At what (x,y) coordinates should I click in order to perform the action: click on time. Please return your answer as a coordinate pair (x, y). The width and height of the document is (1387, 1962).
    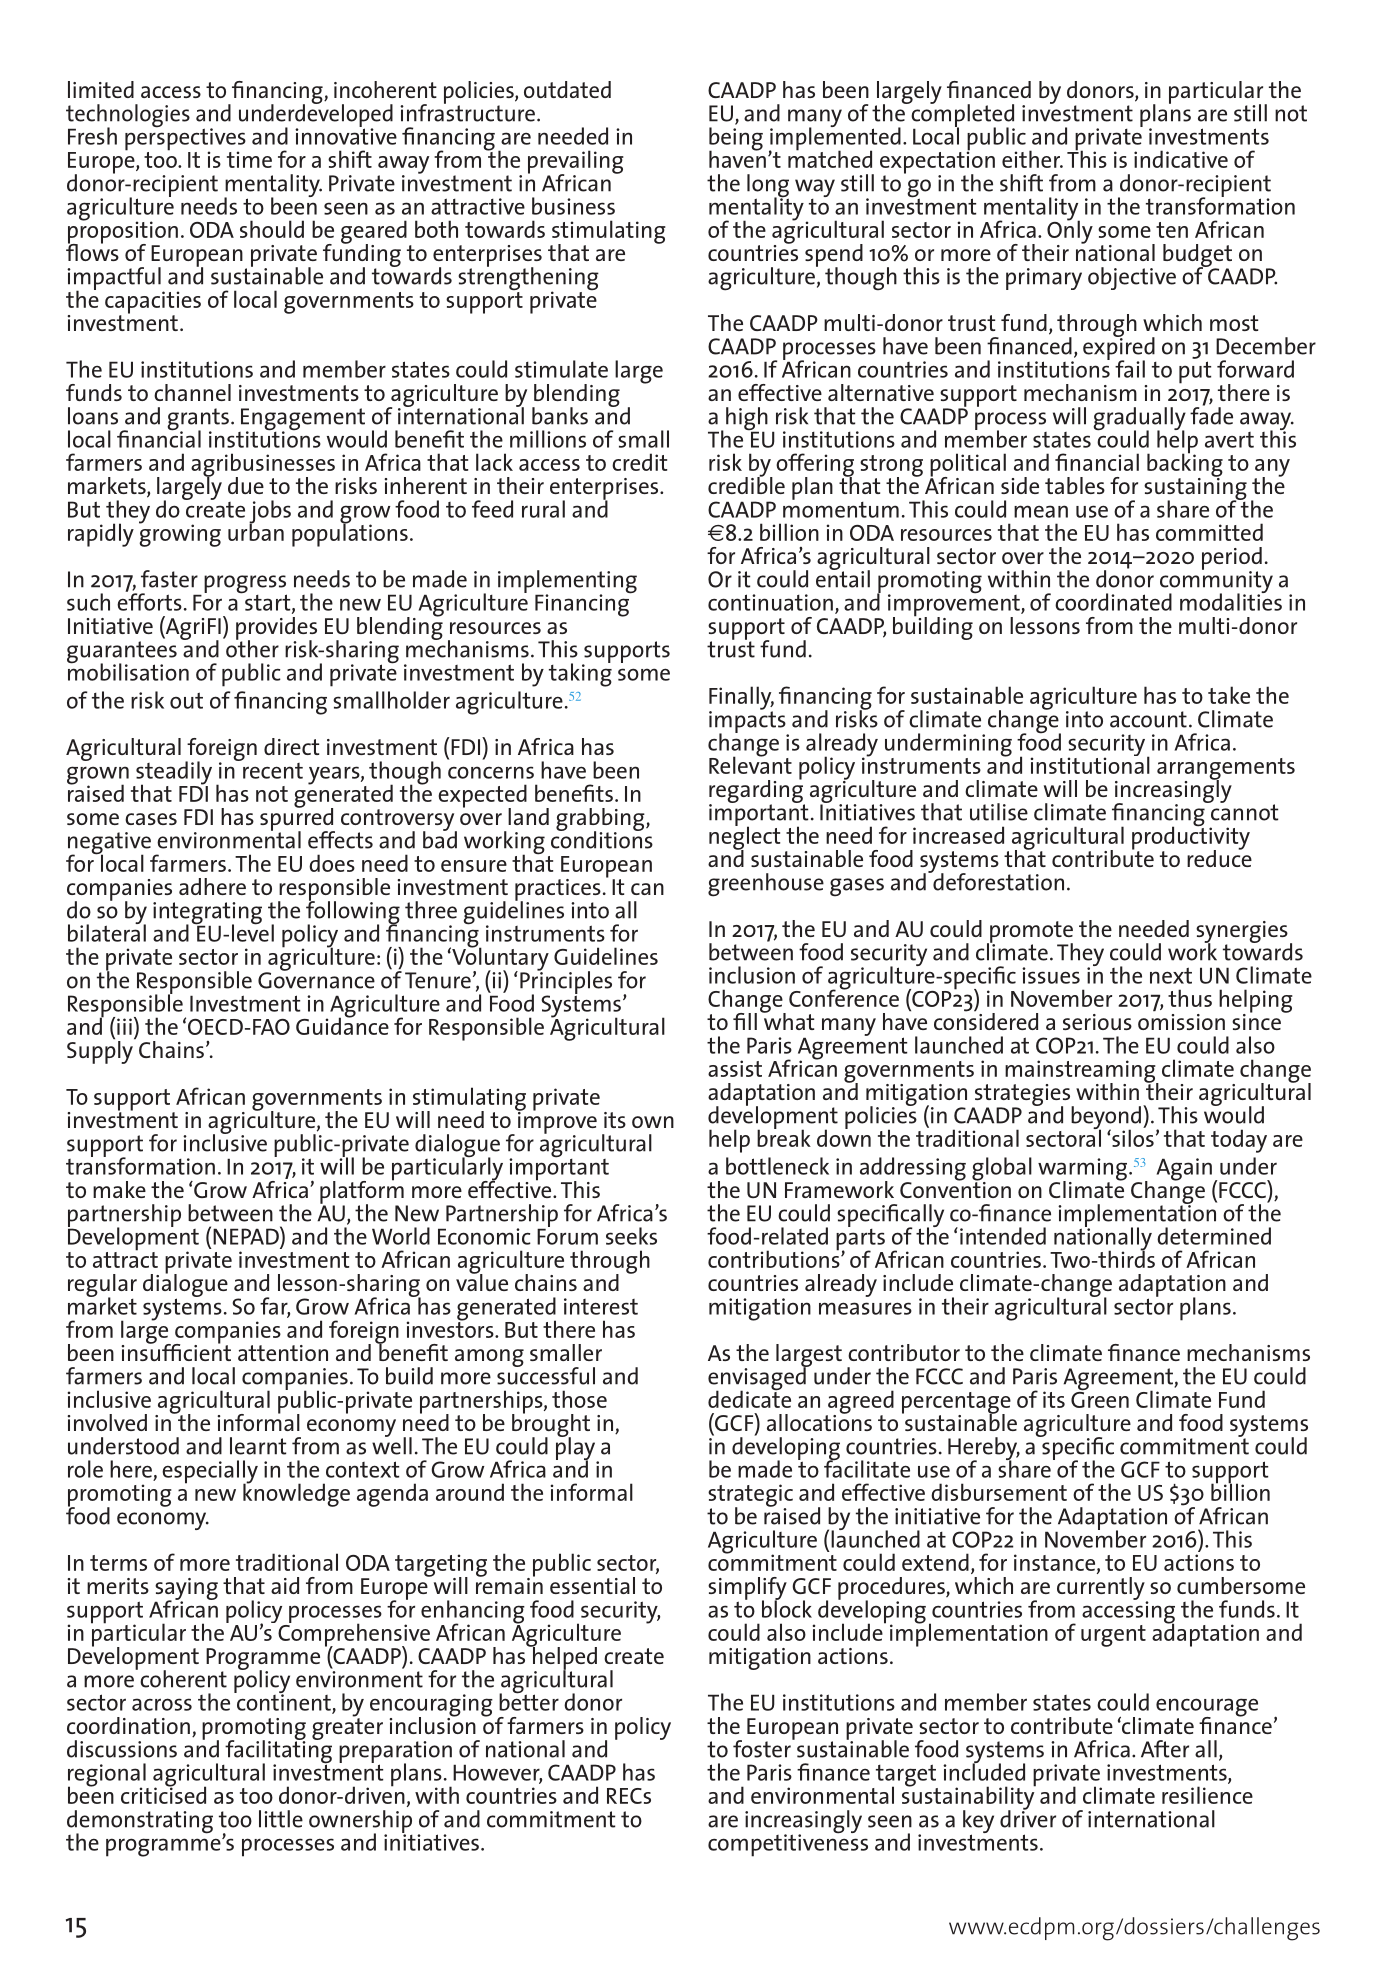
    Looking at the image, I should click on (249, 159).
